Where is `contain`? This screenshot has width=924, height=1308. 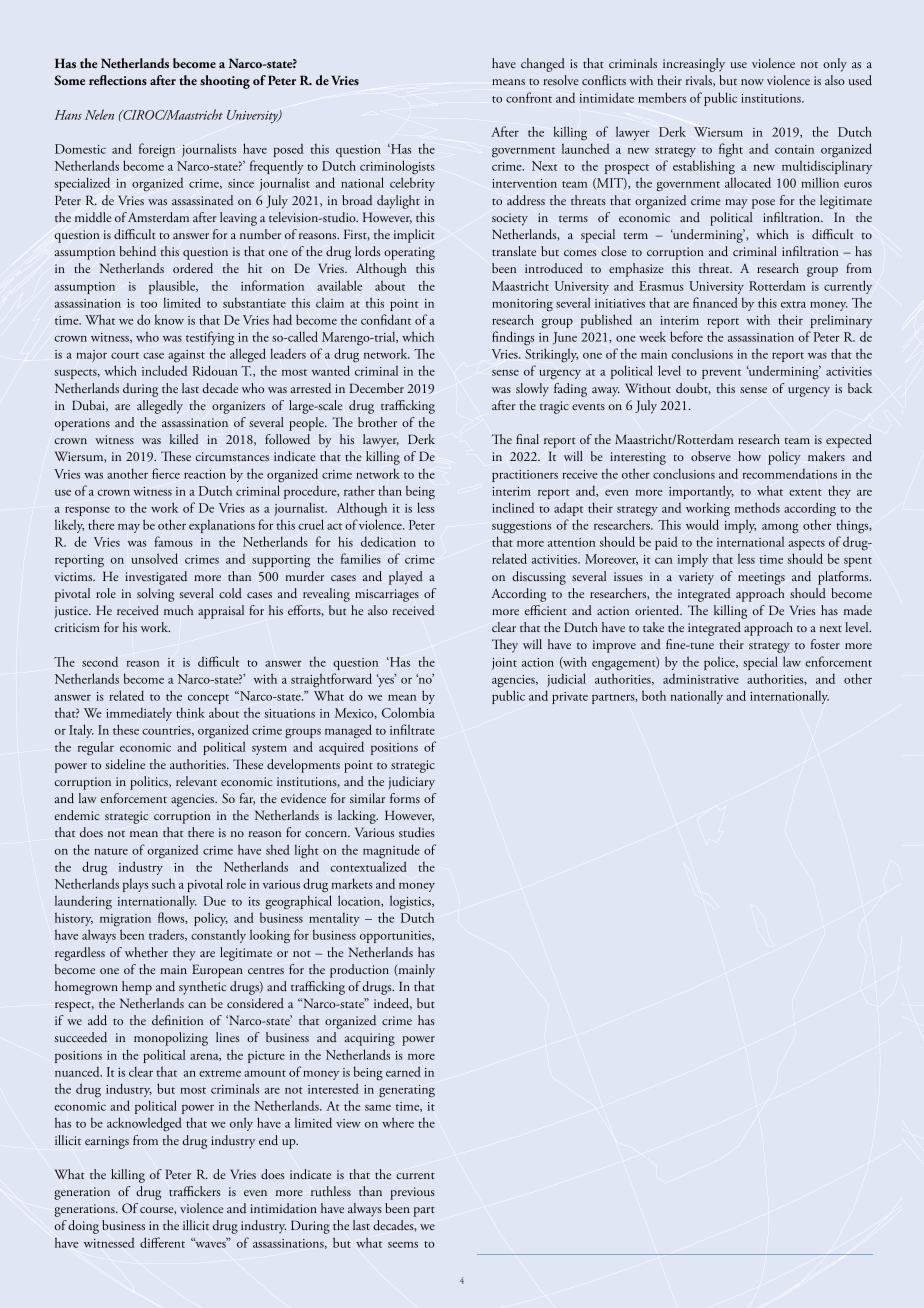 contain is located at coordinates (794, 149).
